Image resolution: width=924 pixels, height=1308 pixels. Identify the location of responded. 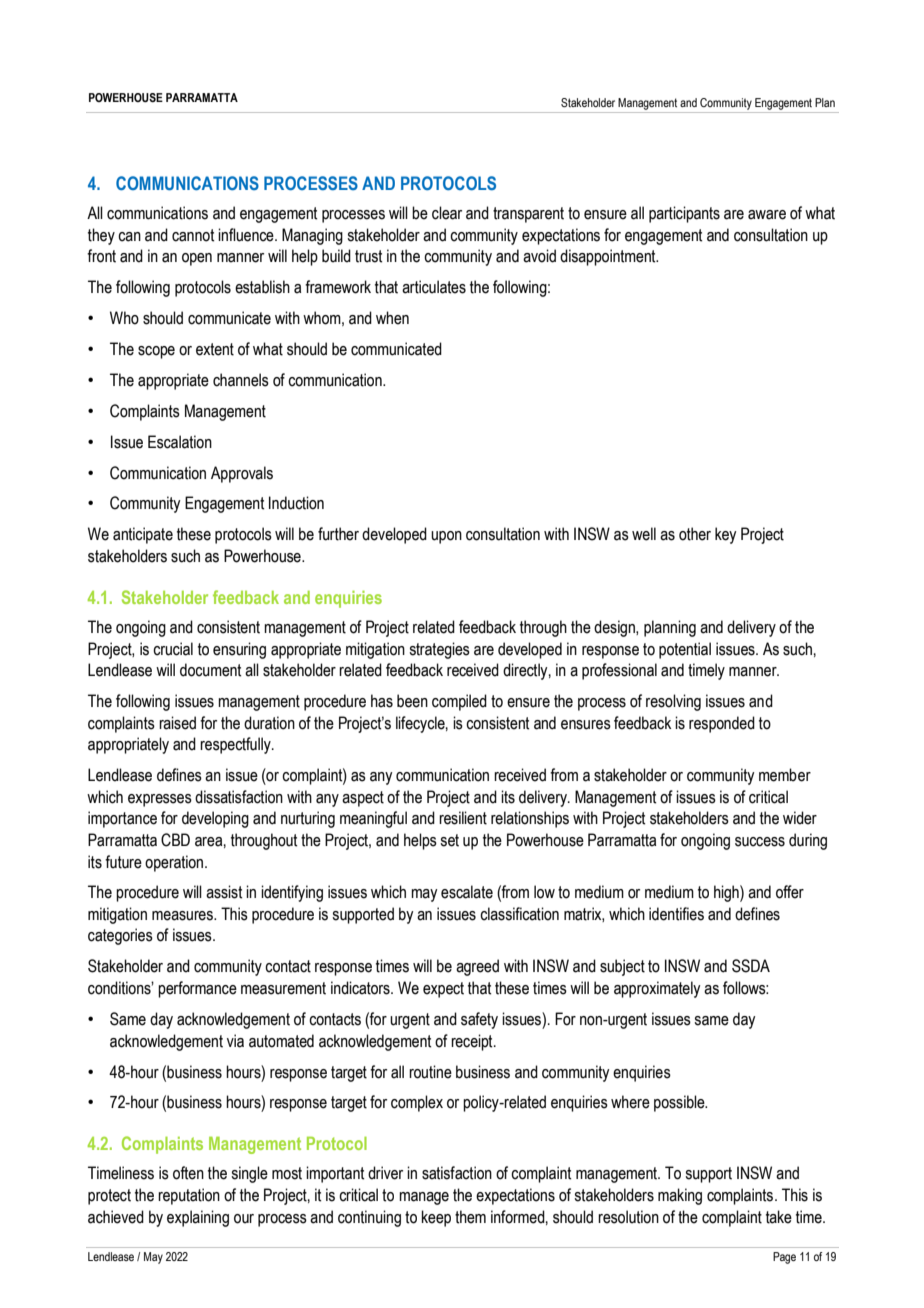
(722, 724).
